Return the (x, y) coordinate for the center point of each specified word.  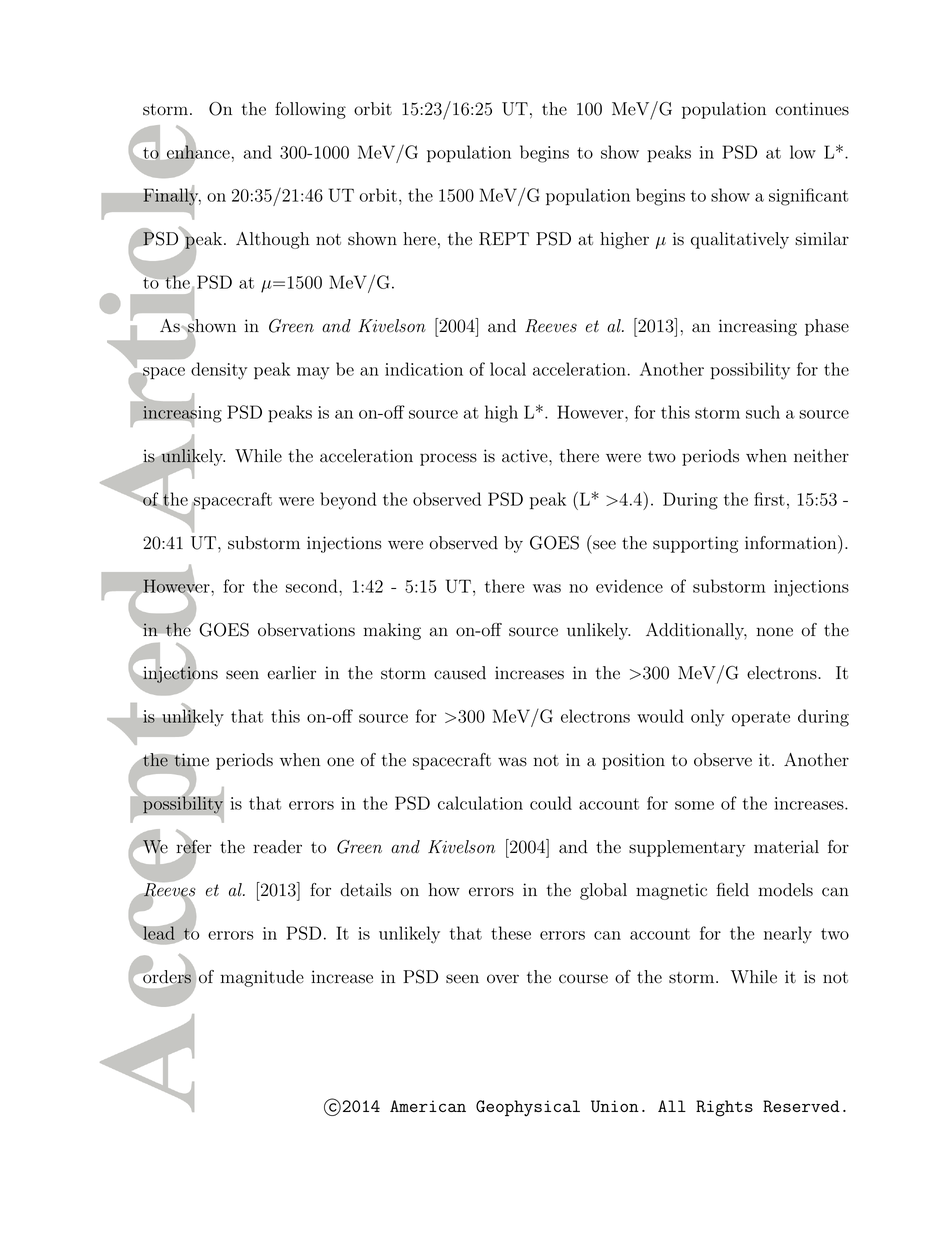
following (310, 110)
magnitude (262, 978)
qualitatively (740, 240)
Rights (724, 1108)
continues (812, 109)
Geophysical (528, 1108)
